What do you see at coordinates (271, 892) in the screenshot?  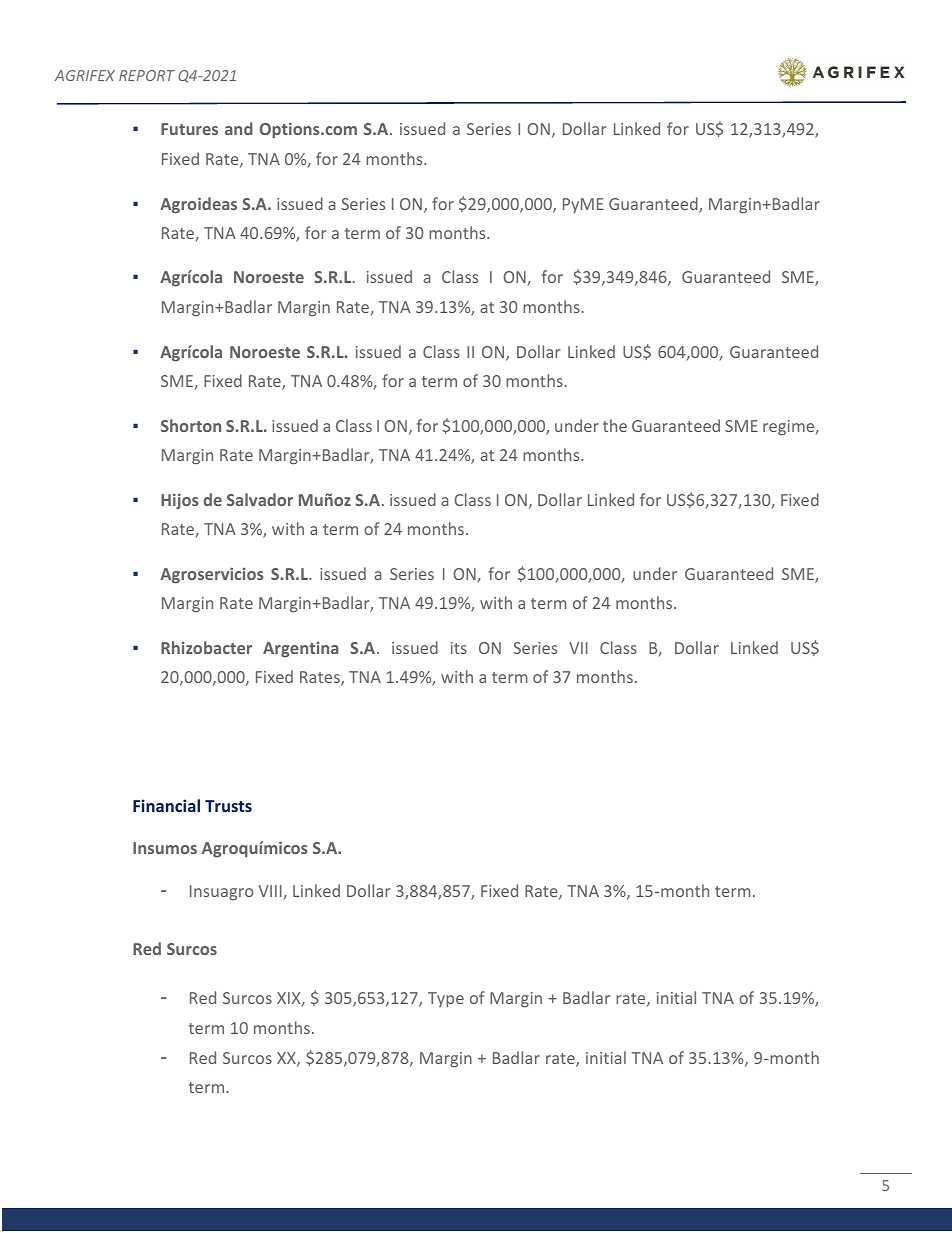 I see `VIII` at bounding box center [271, 892].
